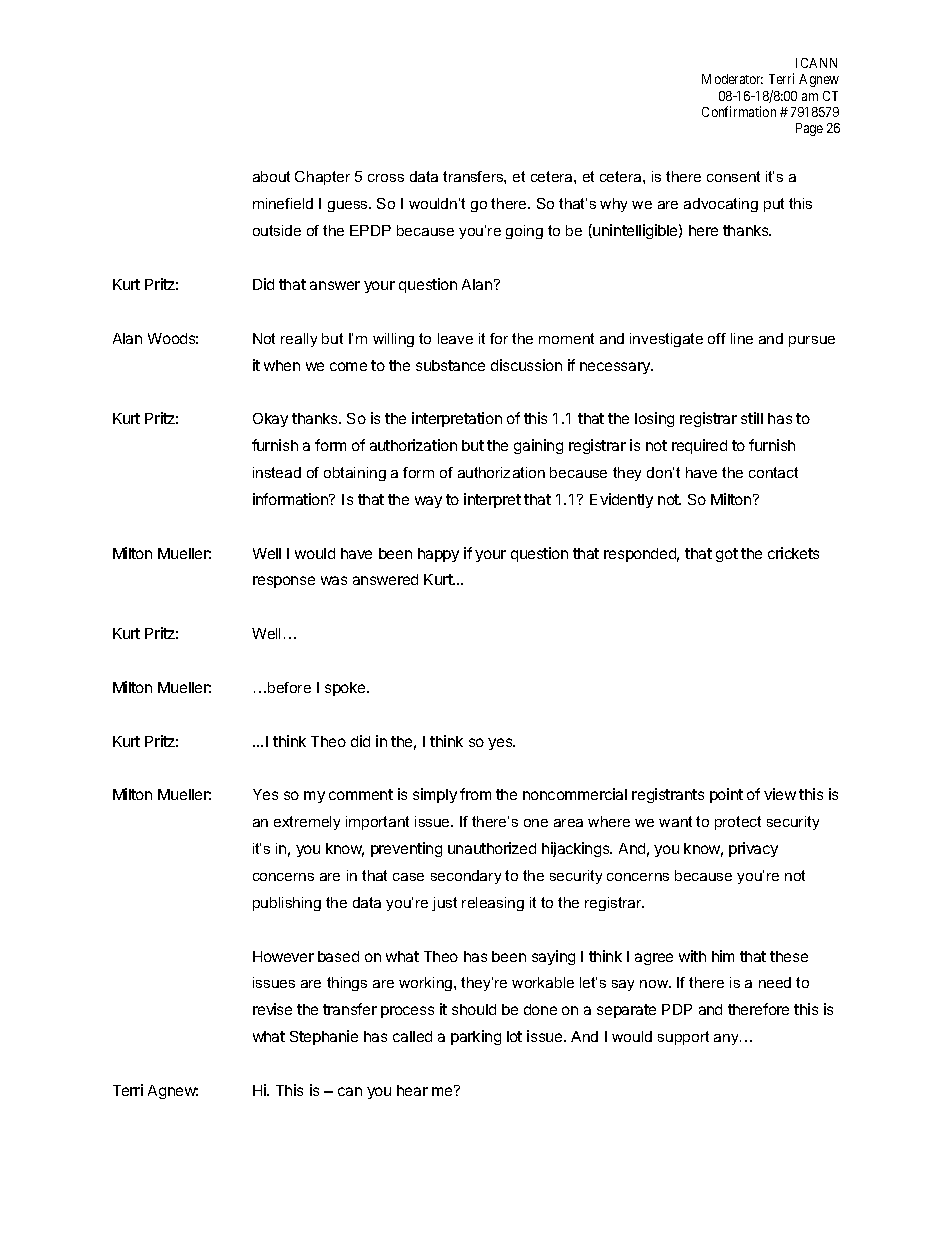 The image size is (952, 1233). I want to click on Confirmation, so click(739, 111).
